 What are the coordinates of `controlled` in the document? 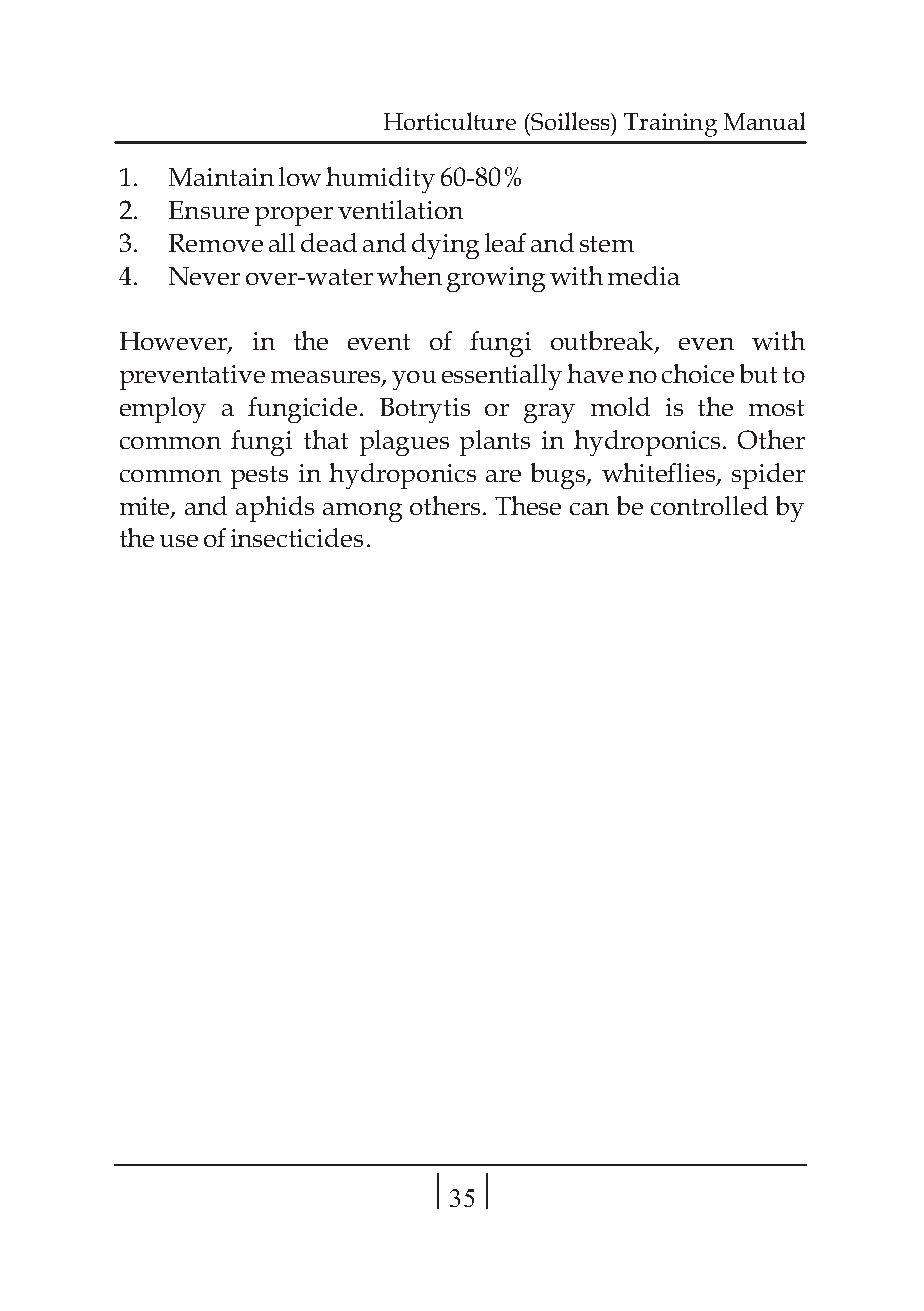 It's located at (709, 505).
